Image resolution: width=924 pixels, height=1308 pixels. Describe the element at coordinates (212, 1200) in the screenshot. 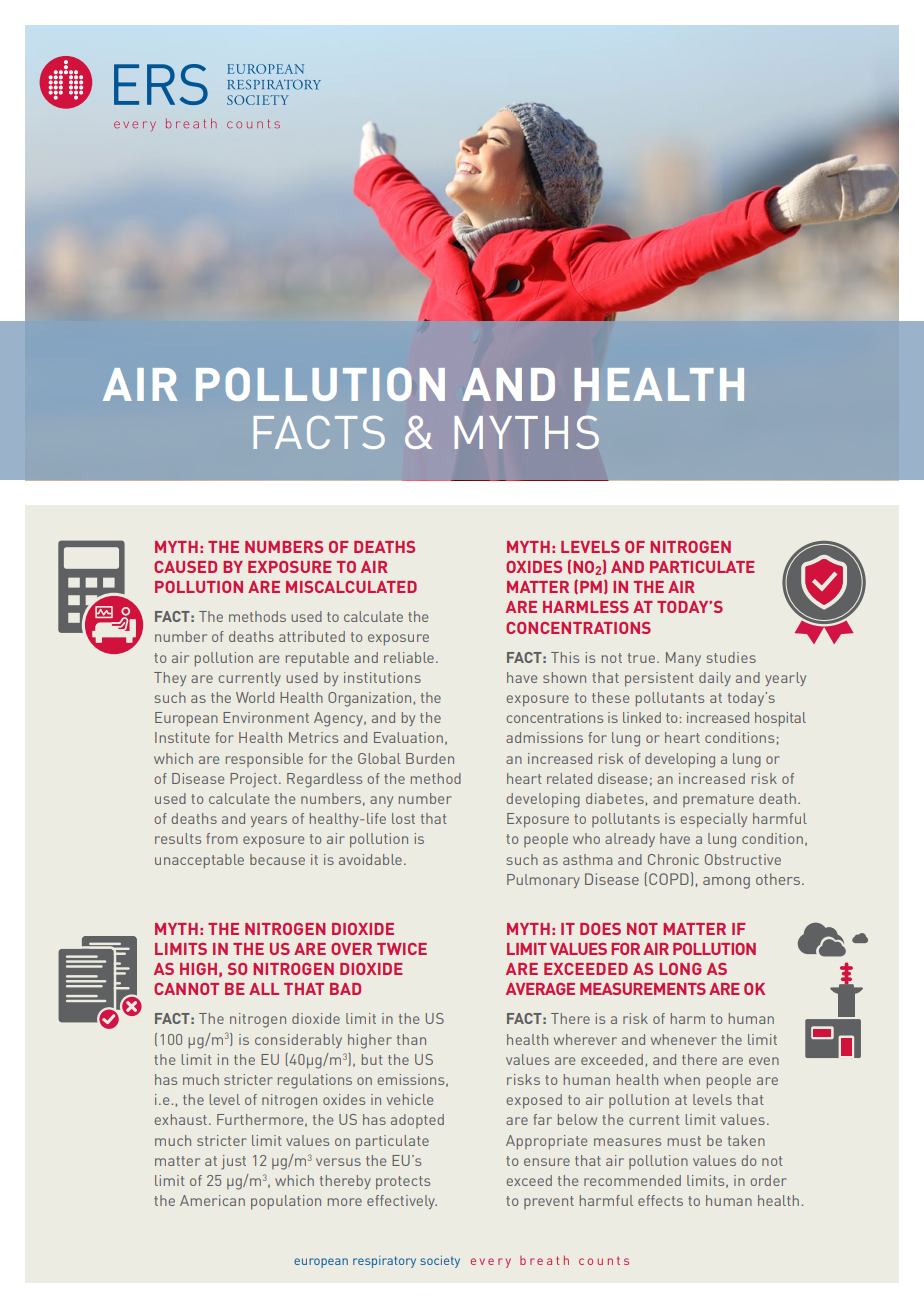

I see `American` at that location.
